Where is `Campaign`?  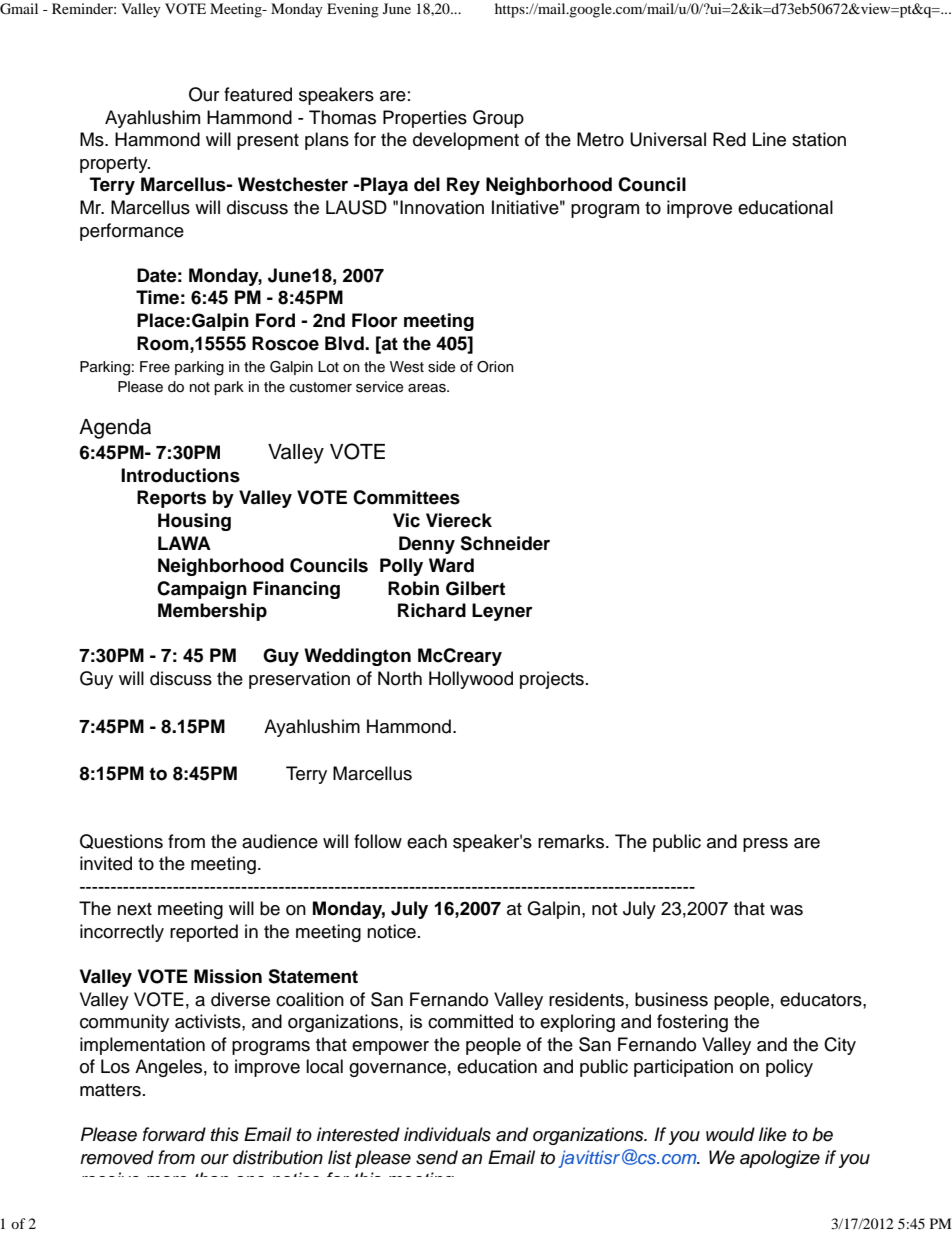
Campaign is located at coordinates (202, 590).
